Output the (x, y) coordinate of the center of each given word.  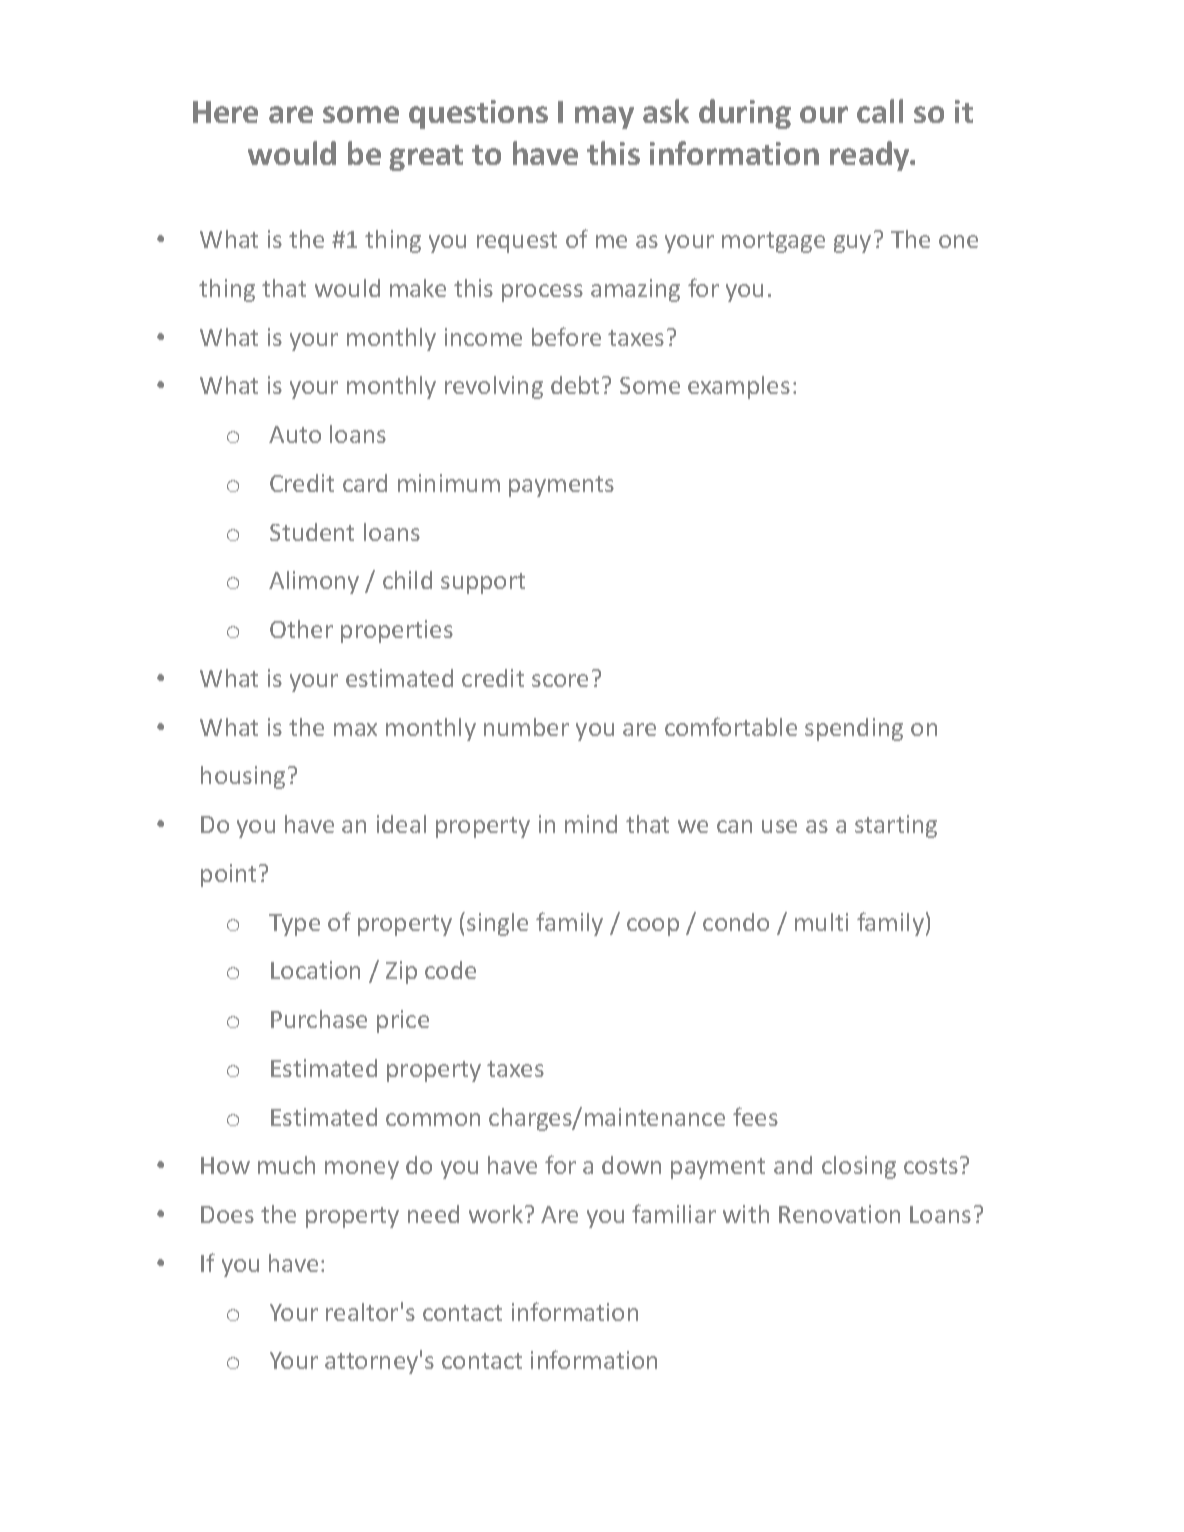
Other (301, 629)
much (286, 1165)
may (604, 117)
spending (854, 729)
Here (225, 112)
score (560, 680)
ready (871, 156)
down (631, 1165)
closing (859, 1167)
